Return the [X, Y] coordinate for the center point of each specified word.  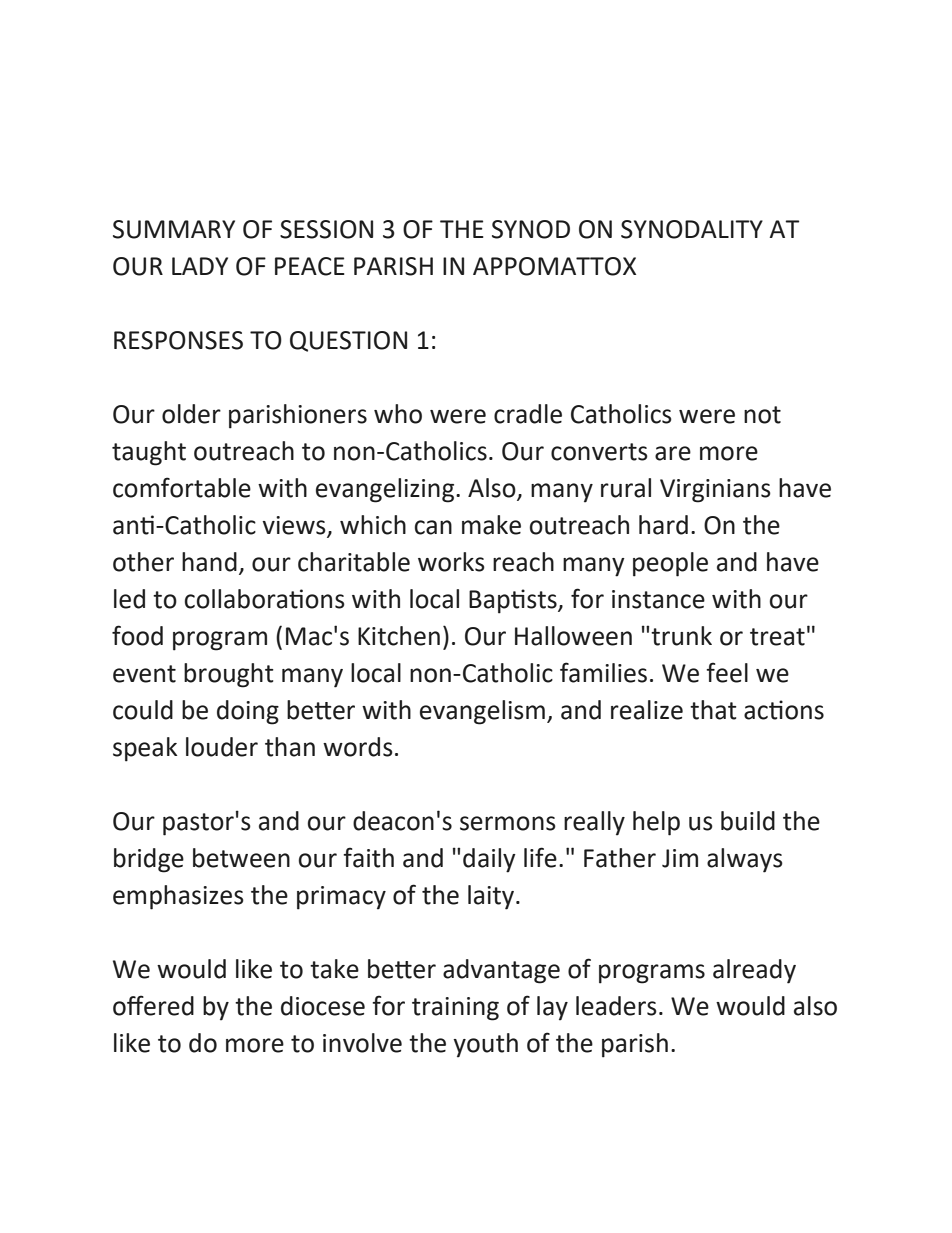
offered [153, 1005]
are [673, 453]
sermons [508, 823]
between [241, 858]
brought [229, 675]
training [455, 1009]
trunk [681, 636]
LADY [200, 266]
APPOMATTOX [554, 266]
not [762, 415]
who [398, 414]
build [748, 821]
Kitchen [399, 636]
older [191, 414]
